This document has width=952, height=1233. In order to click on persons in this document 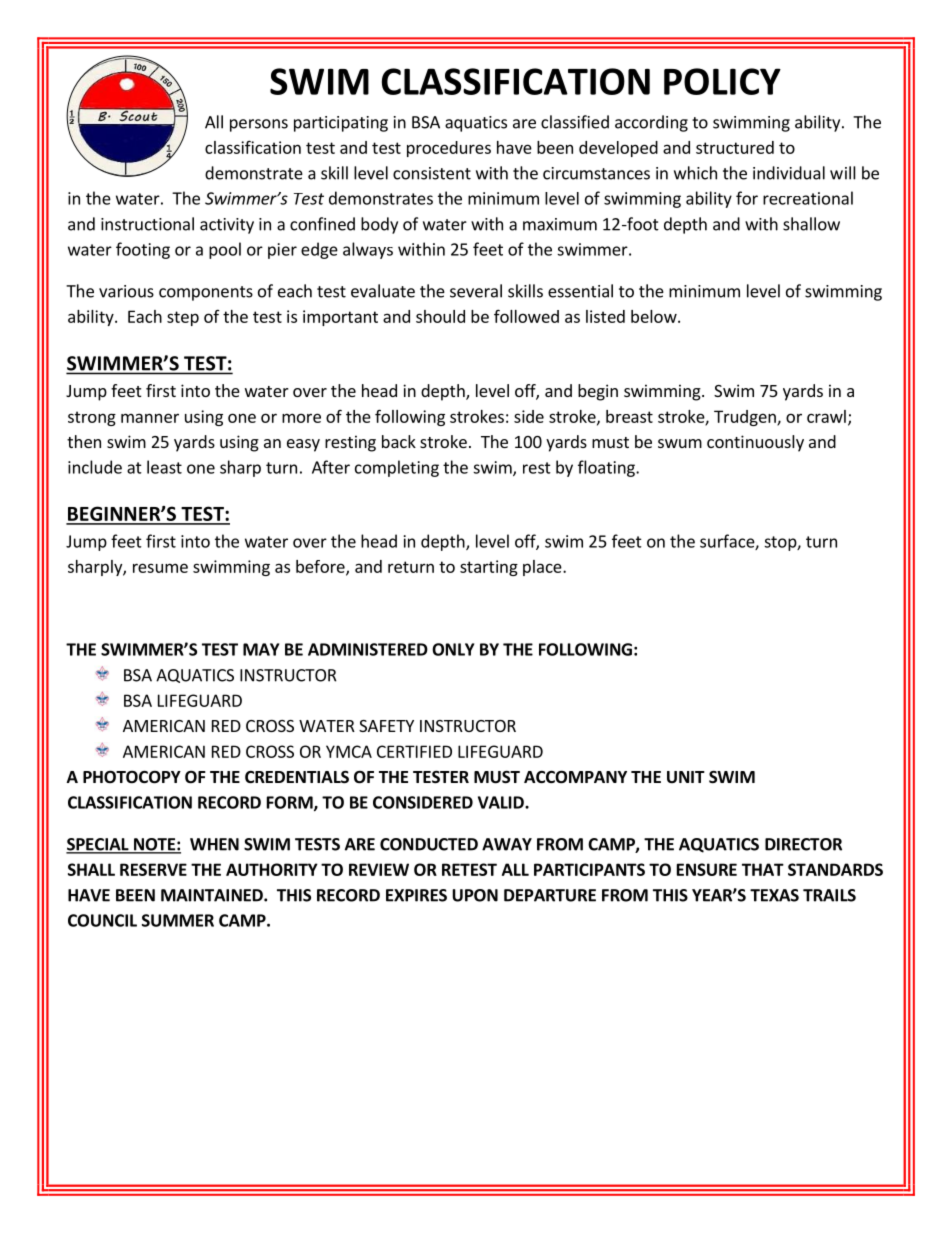, I will do `click(259, 125)`.
